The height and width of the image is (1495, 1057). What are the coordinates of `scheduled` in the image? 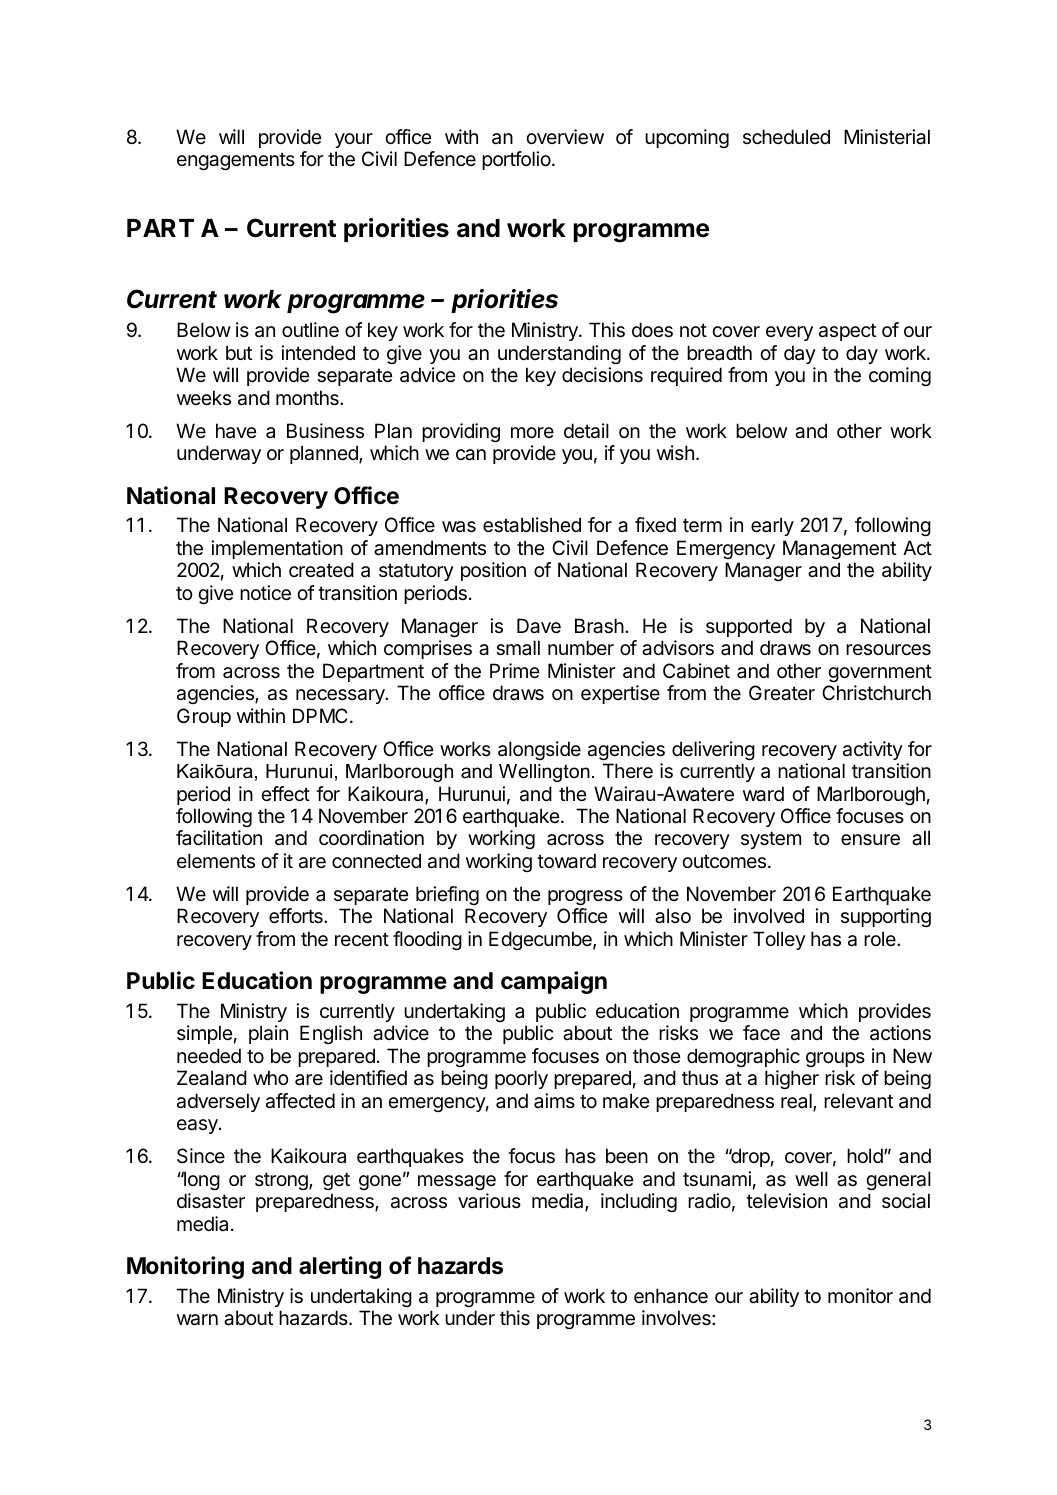 It's located at (786, 137).
